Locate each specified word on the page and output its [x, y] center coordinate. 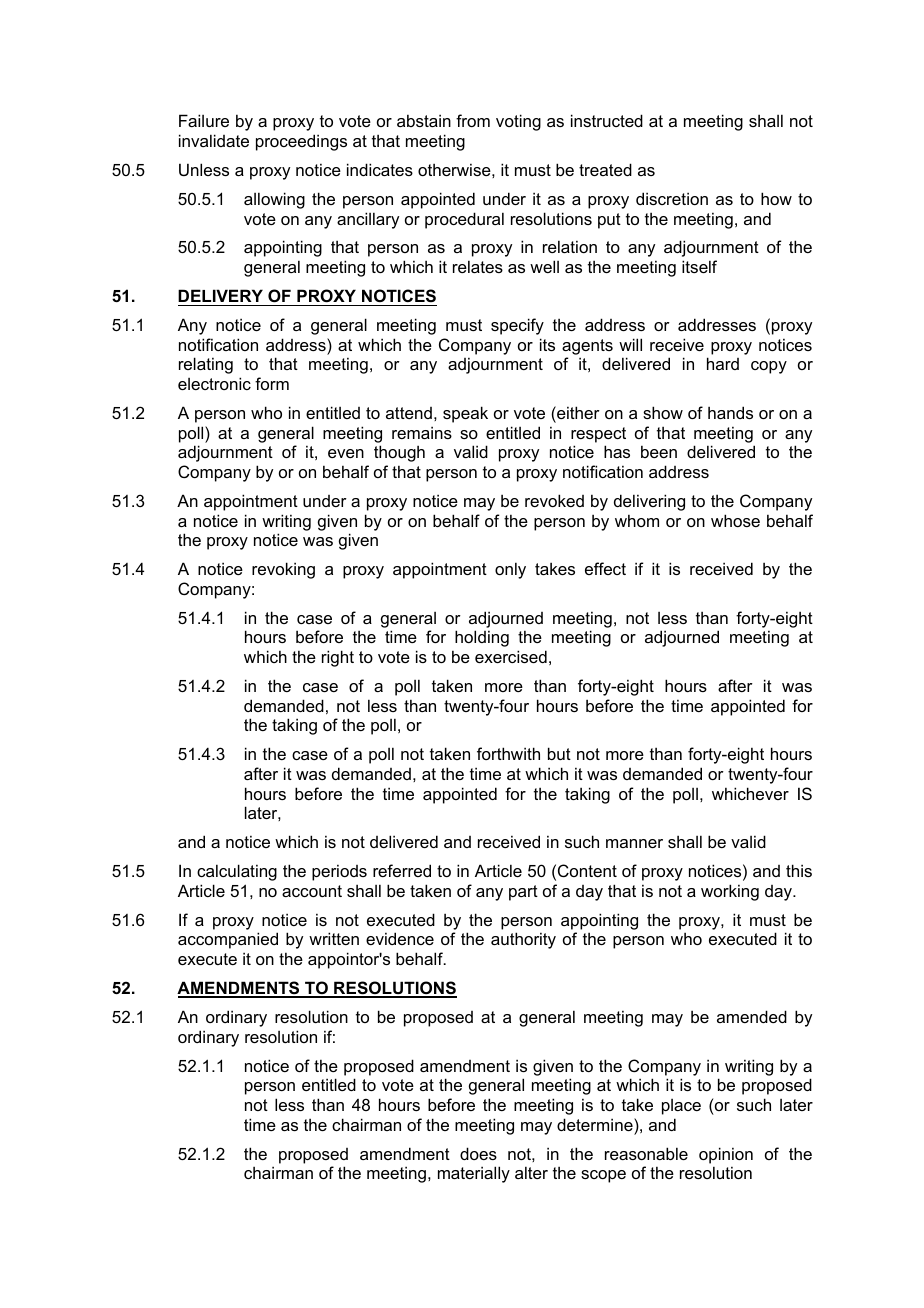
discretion [672, 198]
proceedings [301, 142]
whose [735, 520]
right [338, 658]
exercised [511, 656]
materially [474, 1174]
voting [518, 122]
